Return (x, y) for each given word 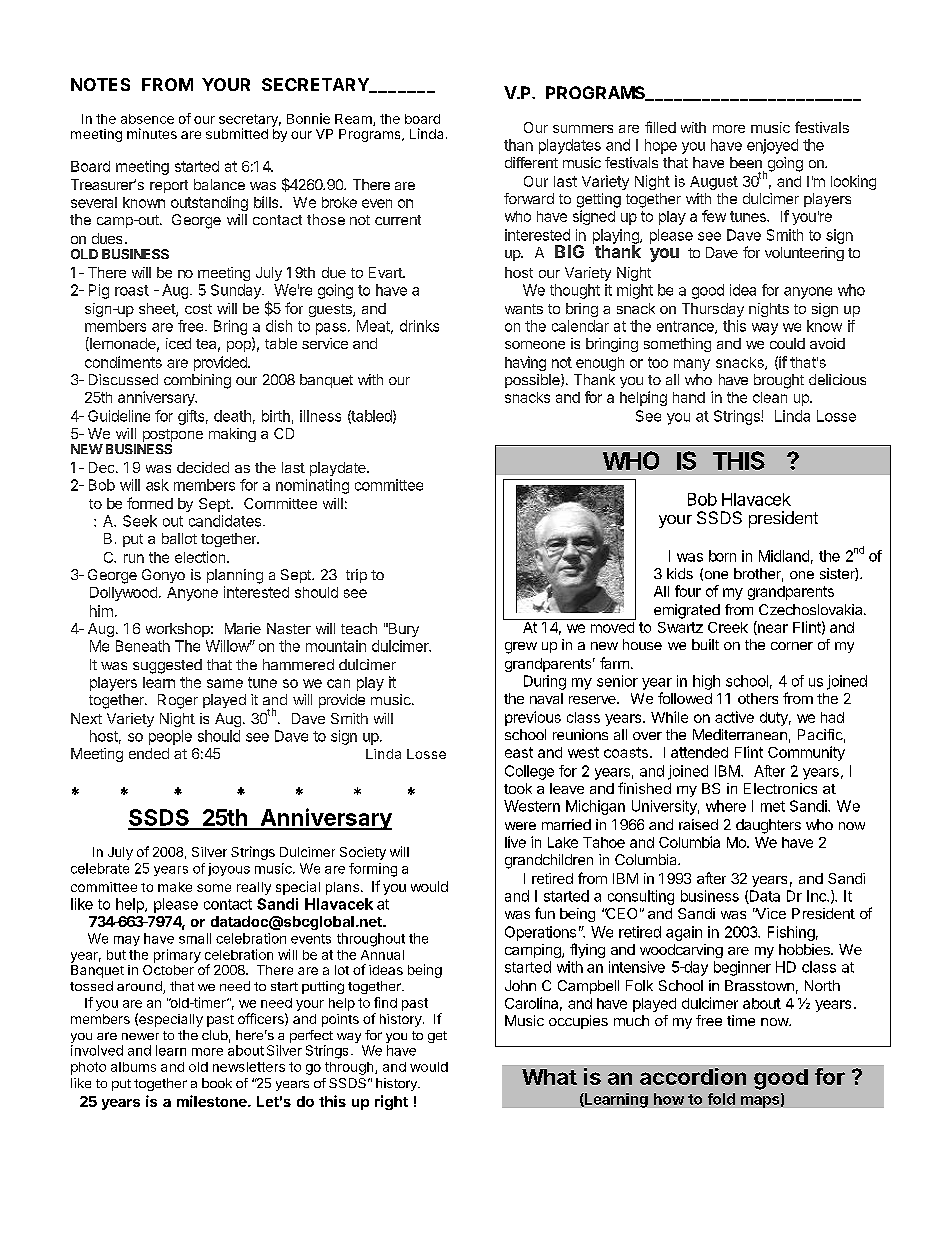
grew (521, 648)
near (772, 629)
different (531, 162)
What (549, 1077)
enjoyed (772, 146)
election (200, 557)
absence (147, 119)
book (217, 1083)
